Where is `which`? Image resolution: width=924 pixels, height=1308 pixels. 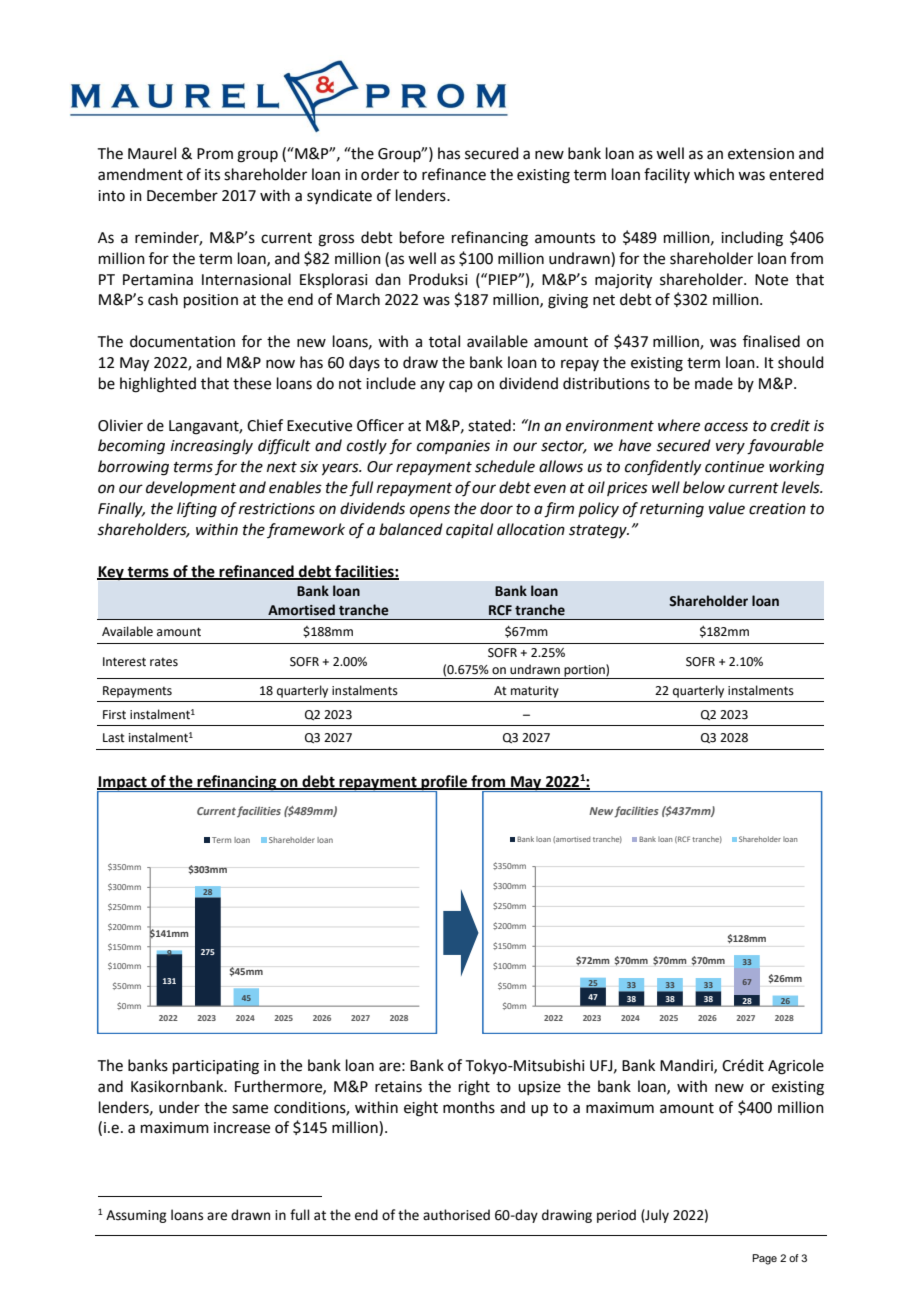
which is located at coordinates (714, 174).
